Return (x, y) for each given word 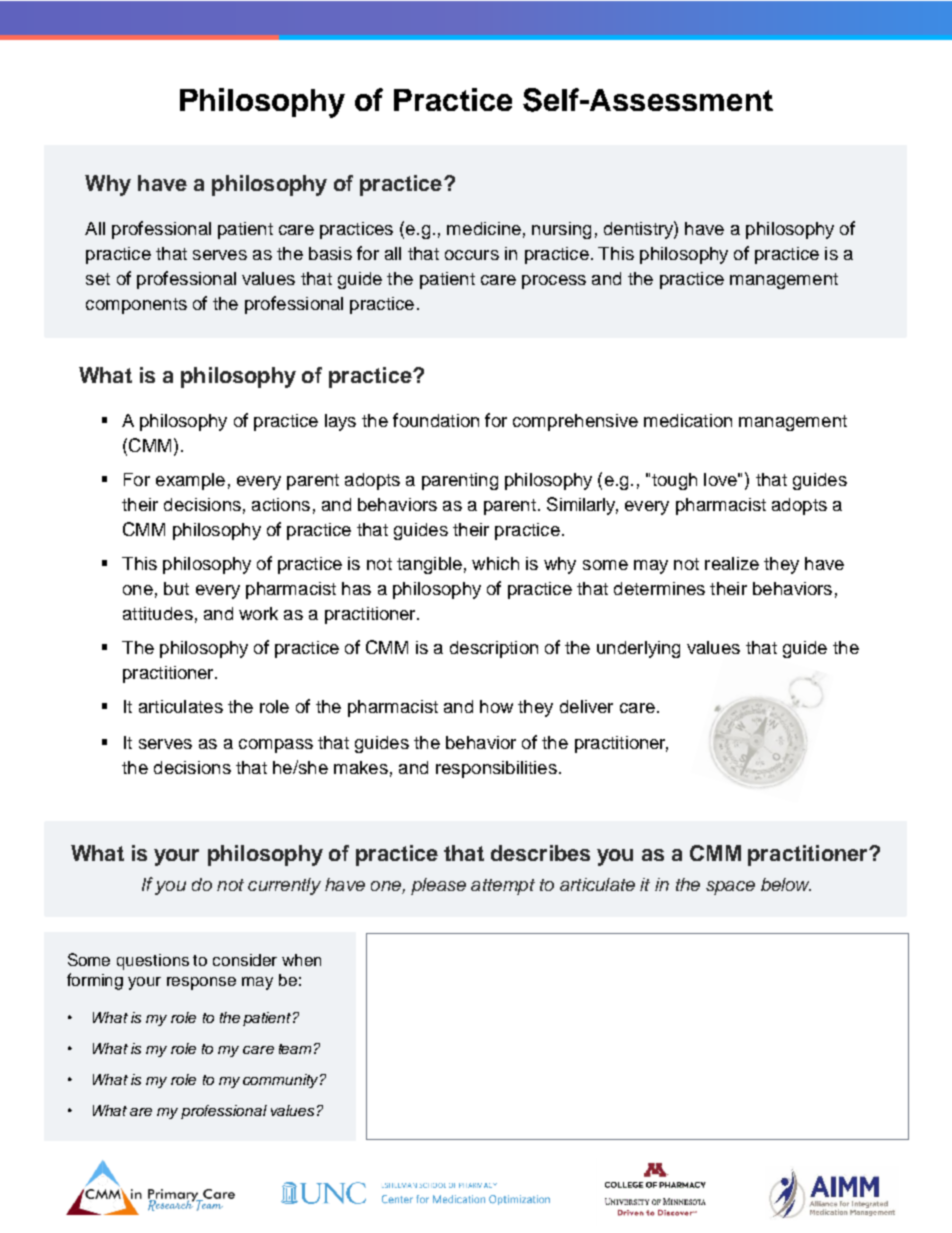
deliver (586, 706)
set (98, 279)
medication (688, 420)
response (201, 983)
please (438, 886)
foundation (436, 420)
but (176, 588)
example (190, 481)
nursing (561, 230)
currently (284, 886)
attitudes (158, 613)
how (496, 706)
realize (732, 563)
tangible (429, 565)
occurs (472, 255)
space (730, 888)
